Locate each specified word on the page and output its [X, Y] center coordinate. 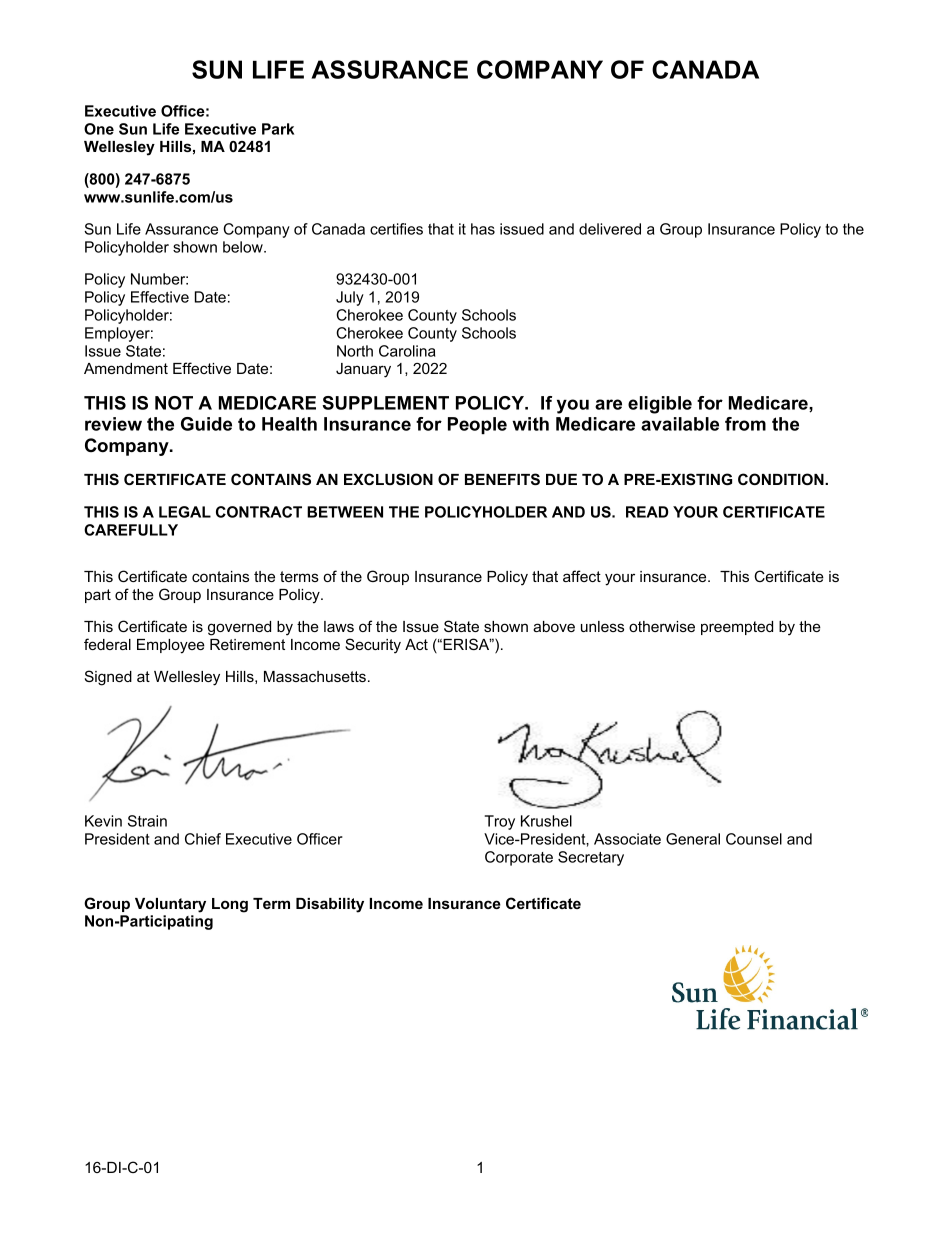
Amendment [126, 368]
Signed [108, 678]
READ [647, 512]
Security [373, 646]
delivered [610, 229]
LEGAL [185, 512]
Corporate [519, 858]
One [99, 129]
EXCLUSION [388, 479]
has [483, 229]
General [693, 839]
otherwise [662, 626]
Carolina [407, 351]
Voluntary [170, 905]
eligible [660, 405]
